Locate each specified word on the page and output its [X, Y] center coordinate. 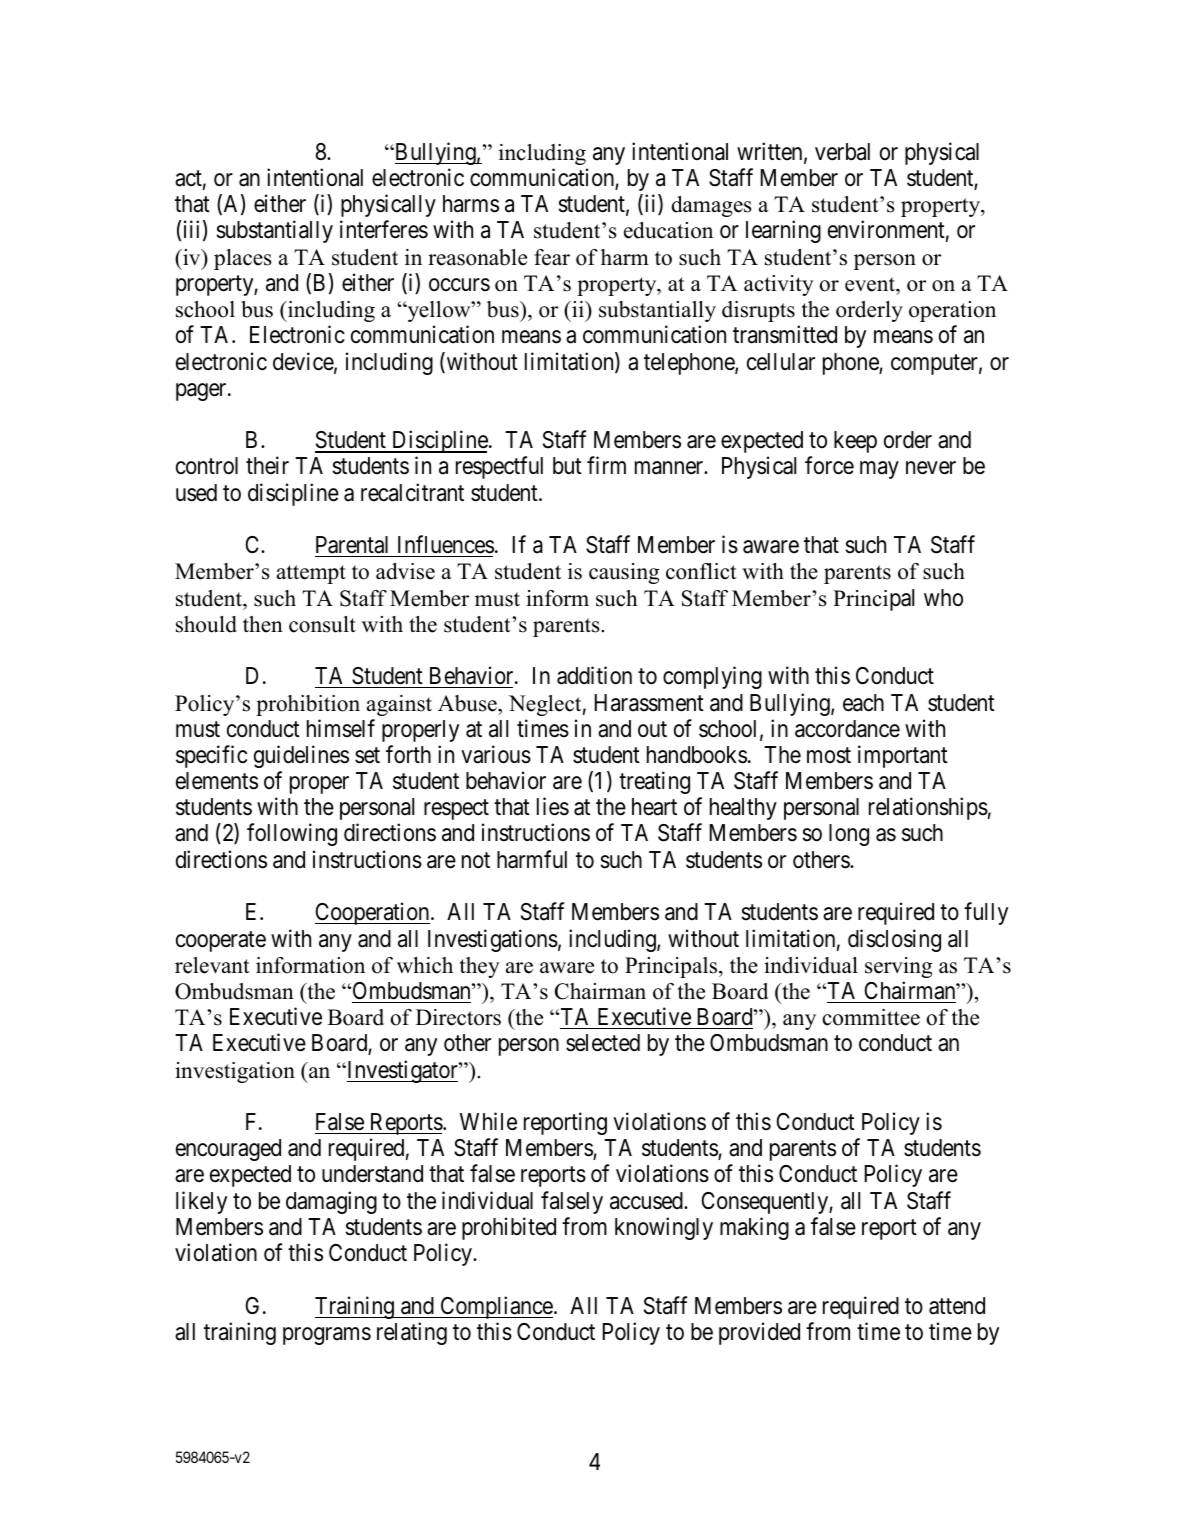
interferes [384, 230]
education [668, 230]
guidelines [301, 756]
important [903, 756]
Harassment [649, 703]
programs [327, 1336]
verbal [842, 152]
